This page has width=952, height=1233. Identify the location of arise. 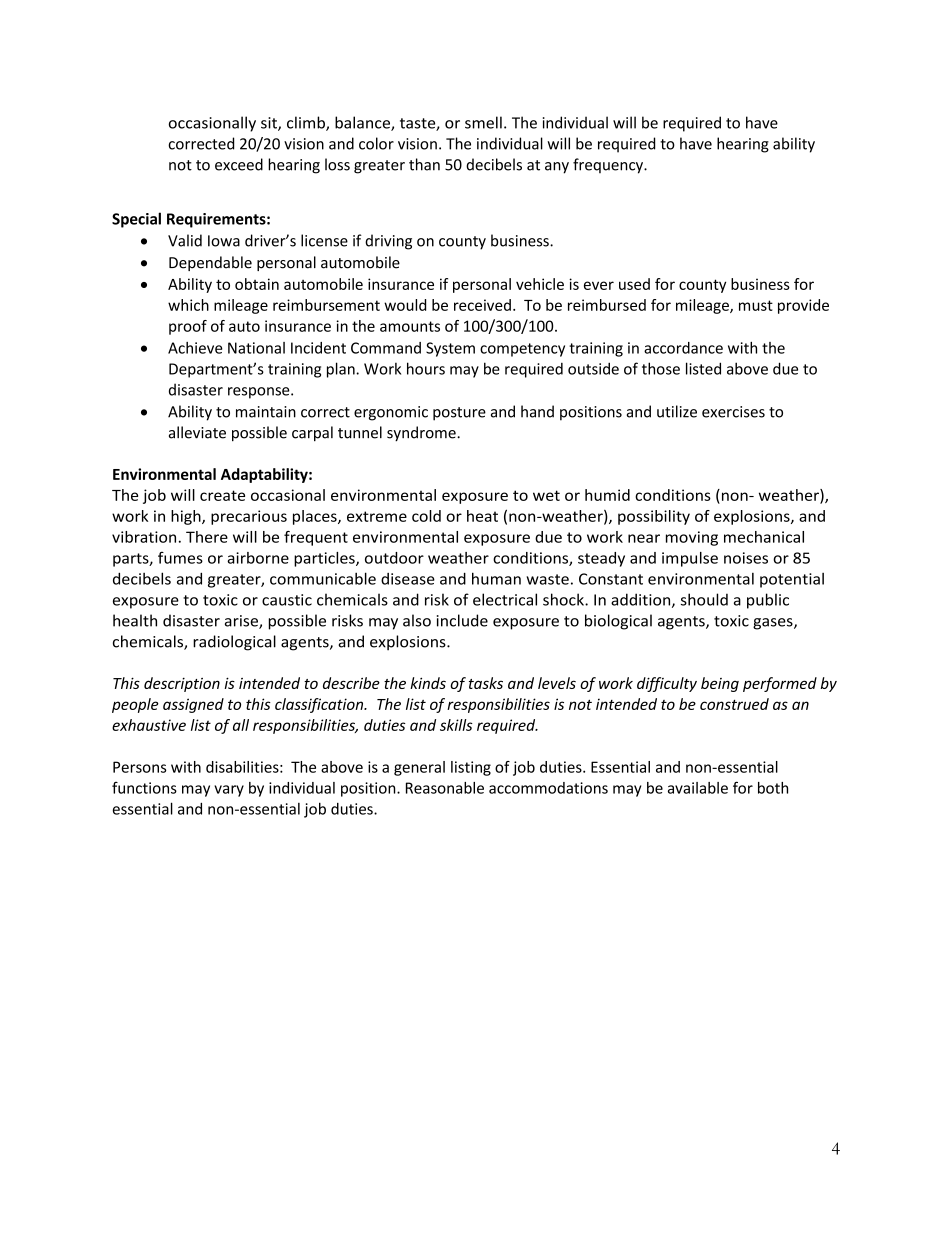
(242, 622).
